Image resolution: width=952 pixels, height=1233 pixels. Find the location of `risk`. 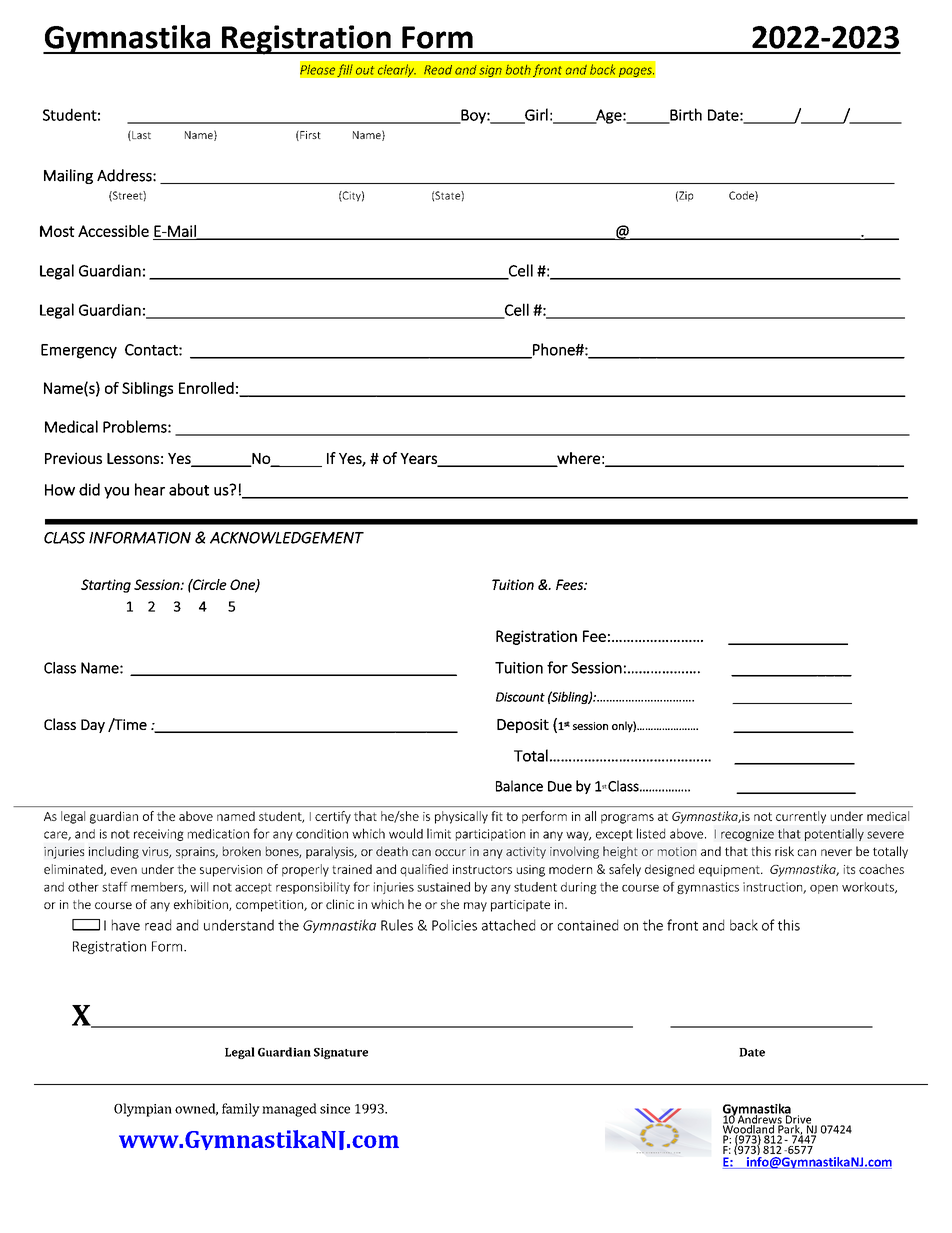

risk is located at coordinates (784, 851).
